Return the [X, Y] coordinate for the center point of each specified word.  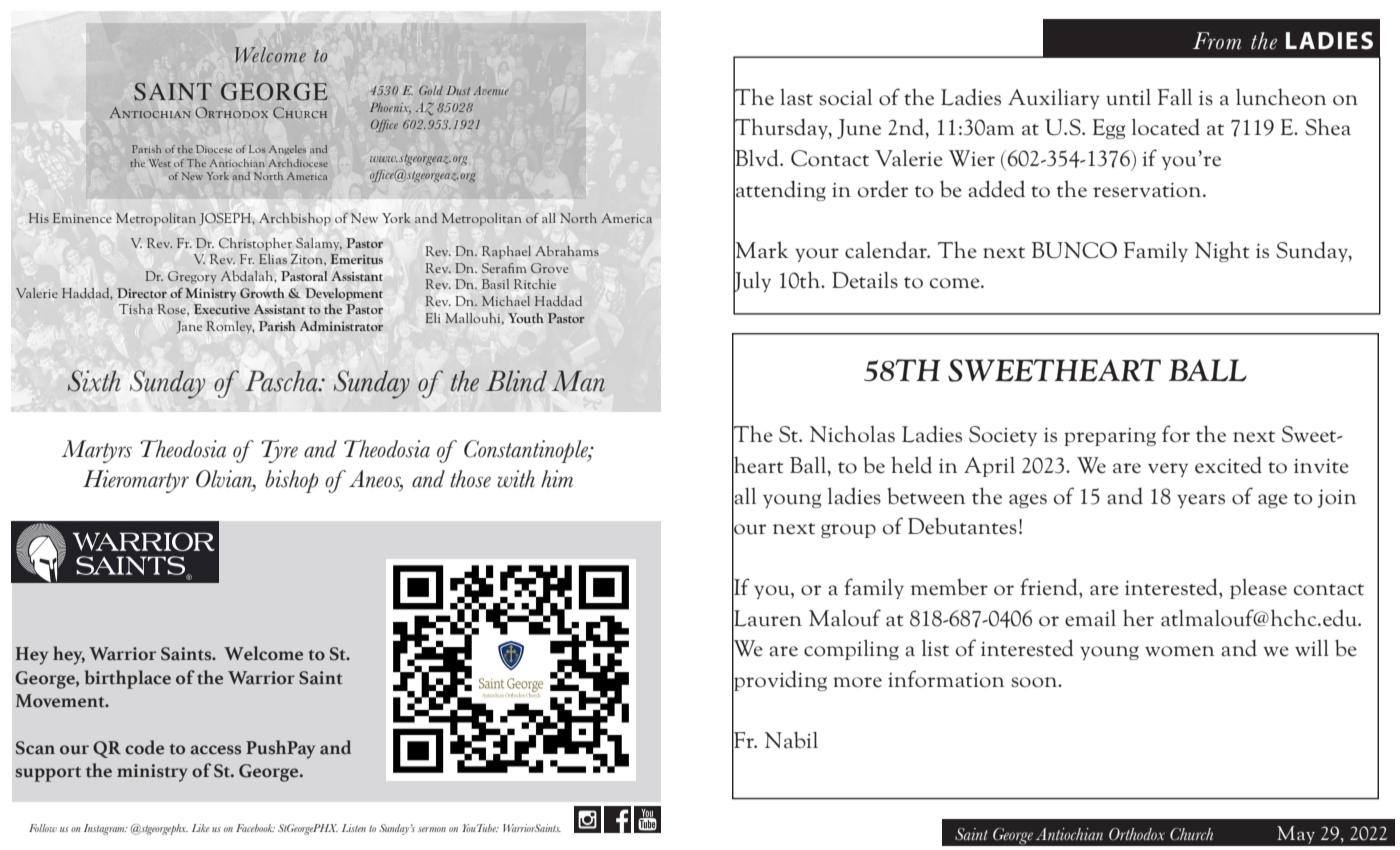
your [817, 255]
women [1179, 651]
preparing [1110, 437]
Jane [189, 327]
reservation [1148, 190]
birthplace [128, 679]
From [1217, 41]
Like [200, 828]
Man [578, 381]
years [1201, 501]
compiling [851, 650]
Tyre [279, 451]
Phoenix [390, 108]
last [796, 97]
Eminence [82, 218]
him [557, 479]
